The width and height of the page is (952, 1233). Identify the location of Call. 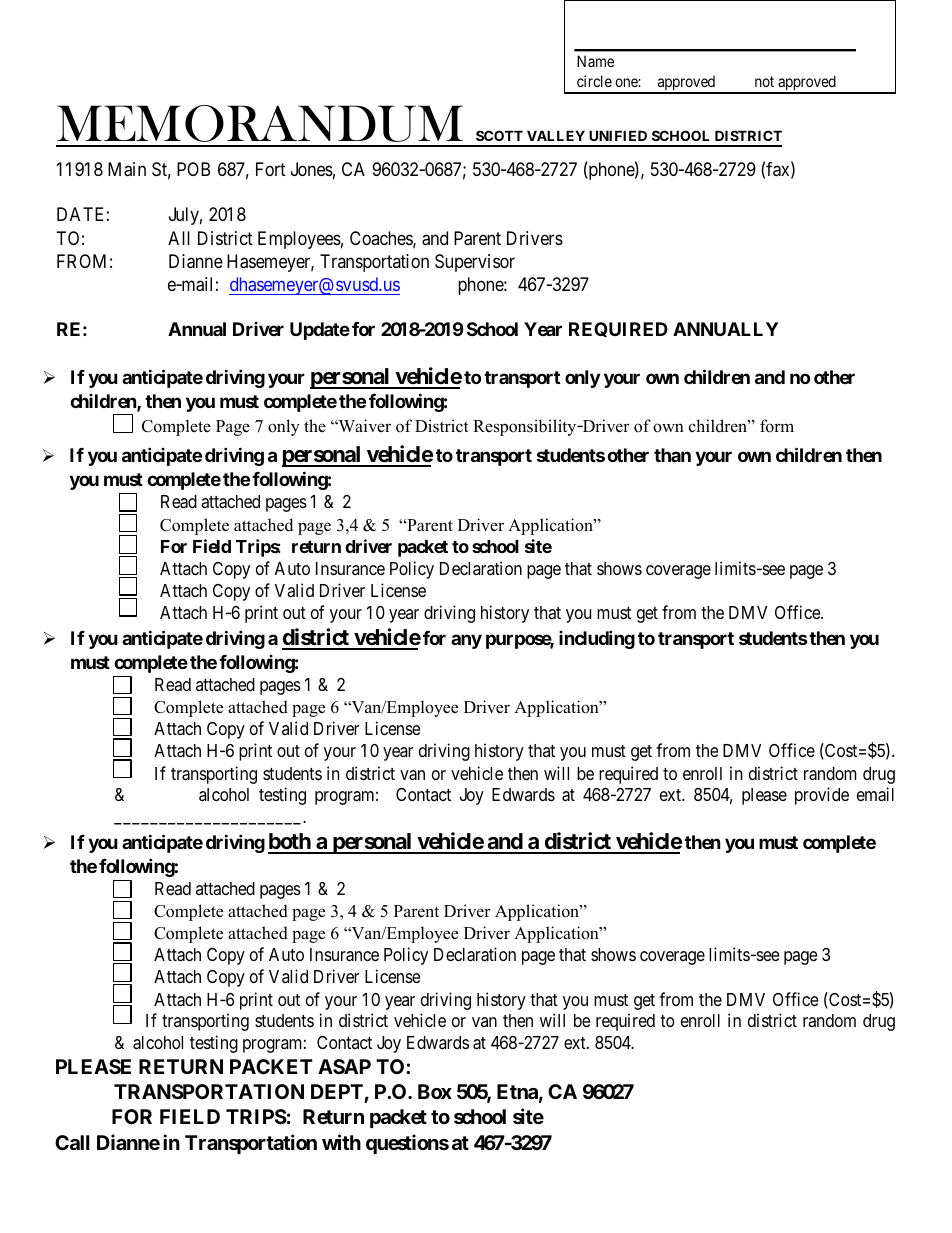
(72, 1142).
